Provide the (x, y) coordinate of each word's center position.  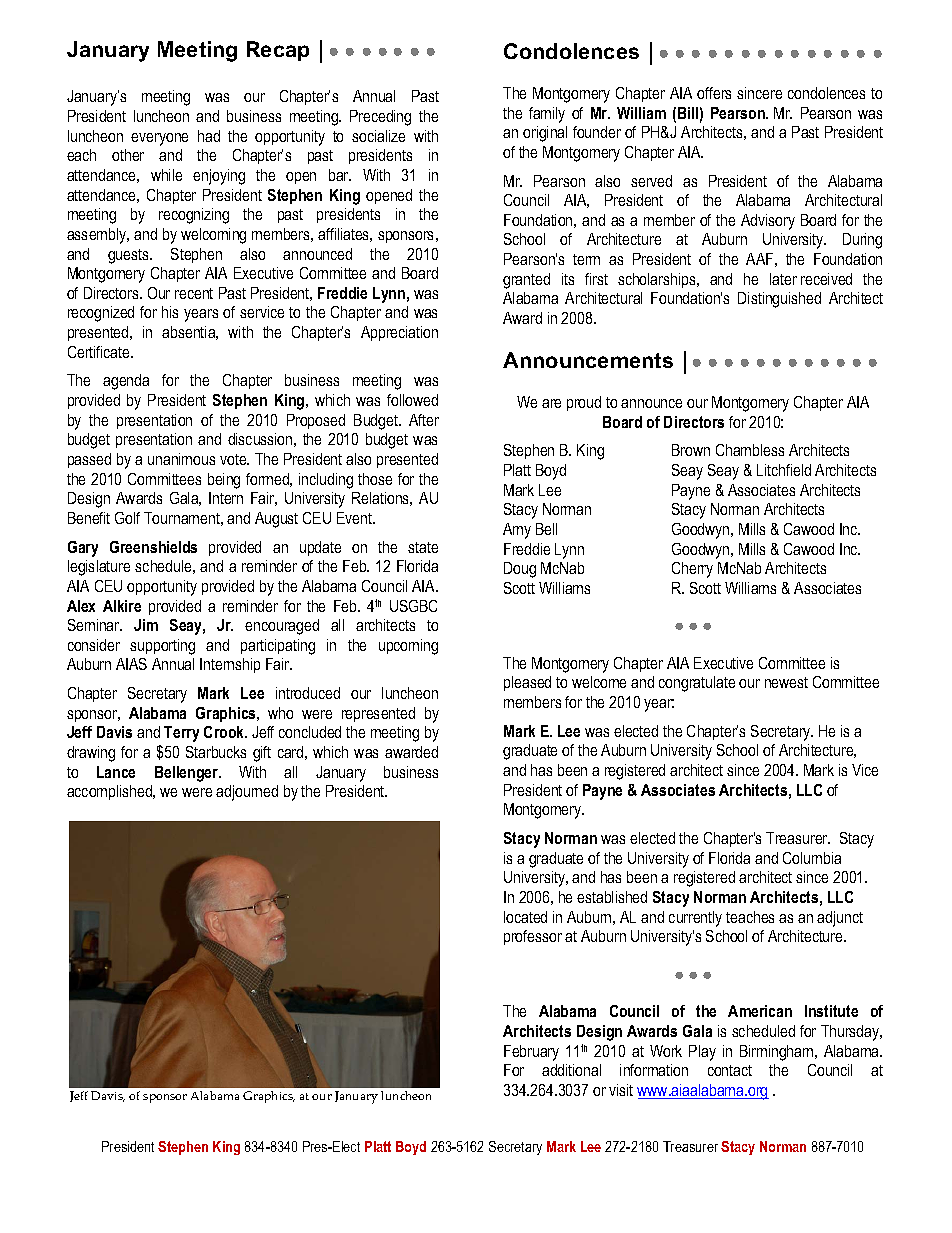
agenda (126, 382)
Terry (181, 734)
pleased (527, 683)
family (547, 115)
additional (571, 1070)
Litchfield (784, 470)
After (424, 420)
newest (786, 682)
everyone (159, 139)
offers (714, 93)
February (531, 1053)
